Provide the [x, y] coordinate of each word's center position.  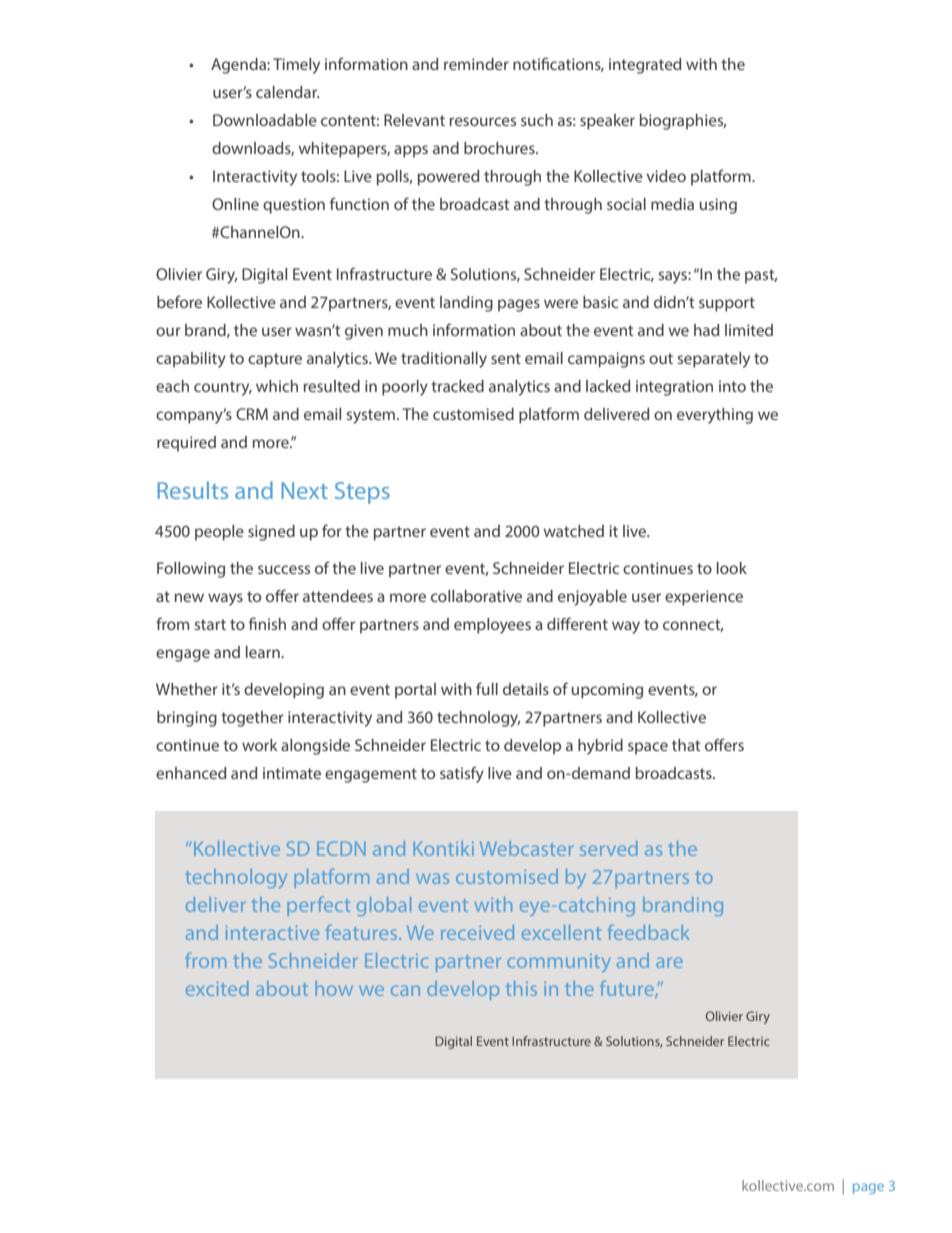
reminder [476, 64]
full [487, 688]
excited [217, 988]
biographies [683, 122]
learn [264, 652]
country [223, 388]
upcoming [607, 691]
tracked [457, 386]
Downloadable [265, 120]
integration [674, 388]
